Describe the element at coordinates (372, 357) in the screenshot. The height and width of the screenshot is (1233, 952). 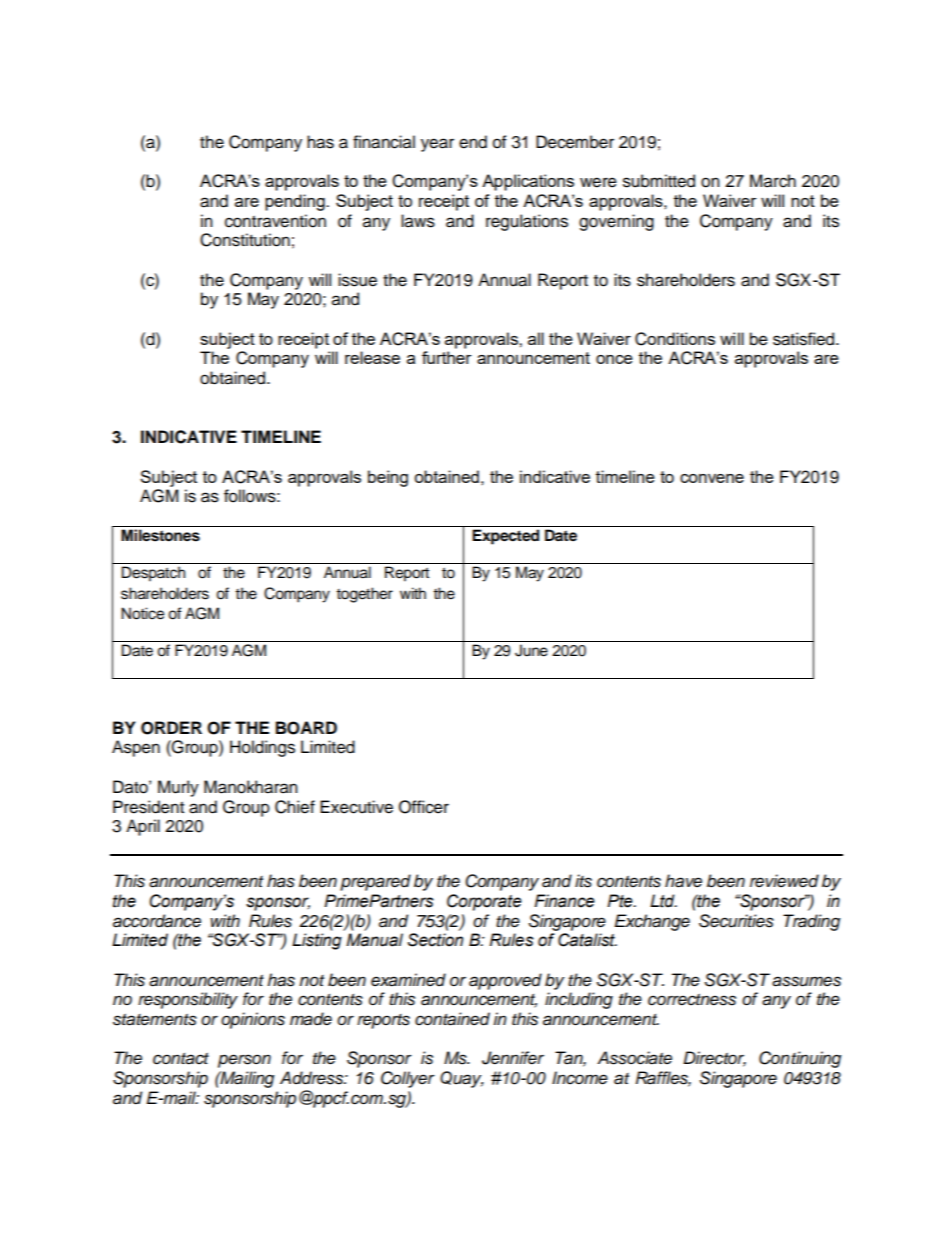
I see `release` at that location.
